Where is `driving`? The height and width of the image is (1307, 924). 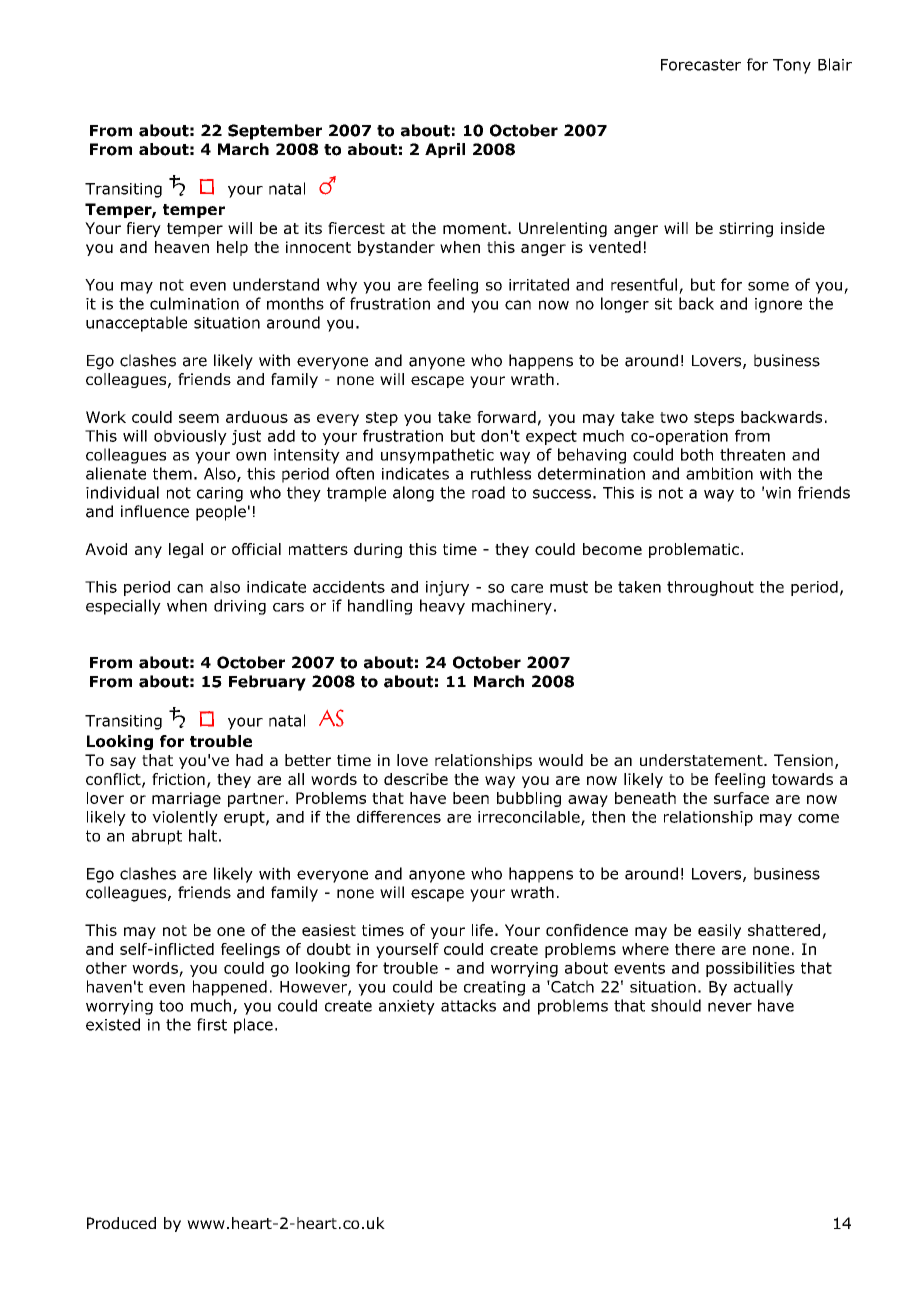 driving is located at coordinates (240, 607).
